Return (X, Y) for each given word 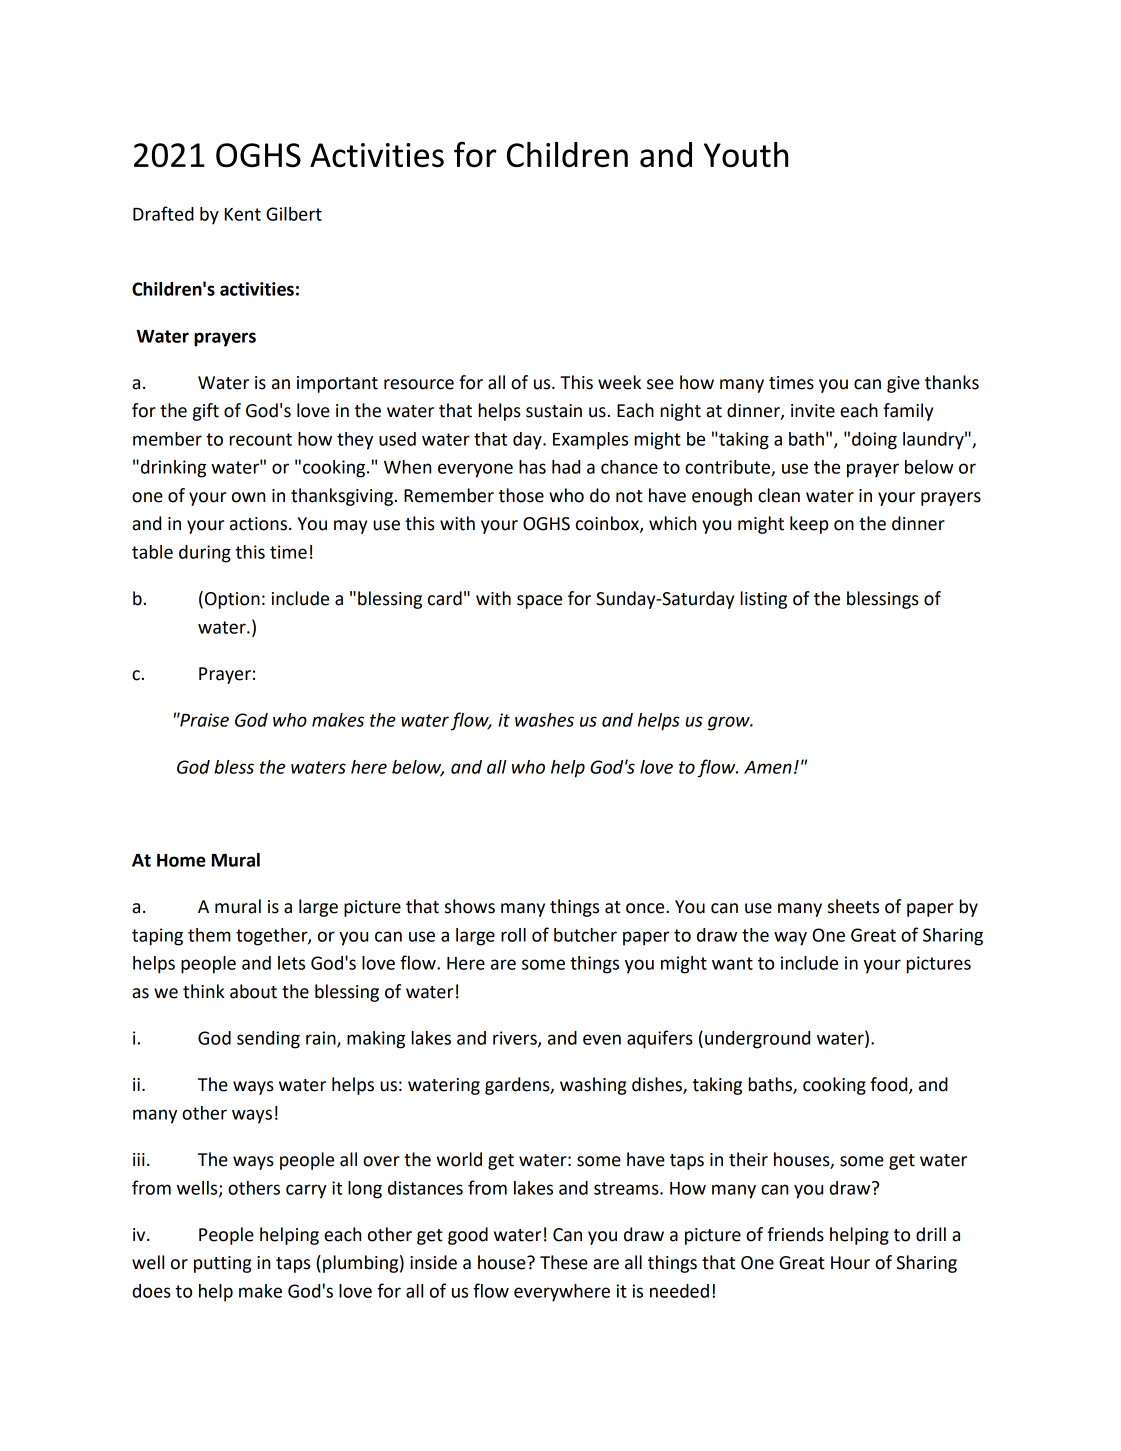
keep (809, 525)
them (209, 935)
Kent (243, 214)
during (205, 554)
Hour (850, 1263)
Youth (746, 155)
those (521, 495)
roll (513, 935)
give (903, 384)
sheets (853, 906)
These (564, 1262)
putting (223, 1264)
